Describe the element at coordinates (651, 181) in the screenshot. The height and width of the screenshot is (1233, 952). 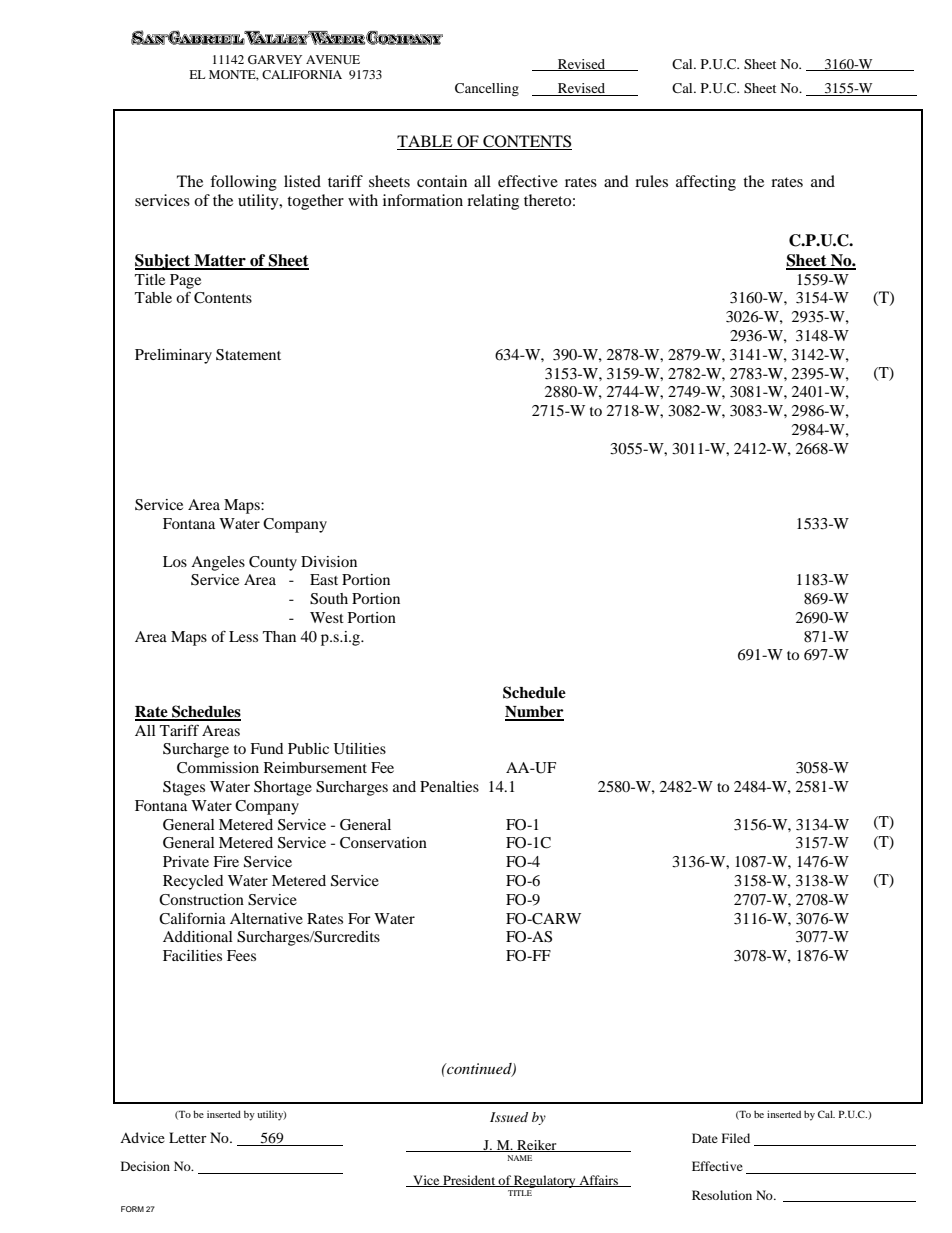
I see `rules` at that location.
